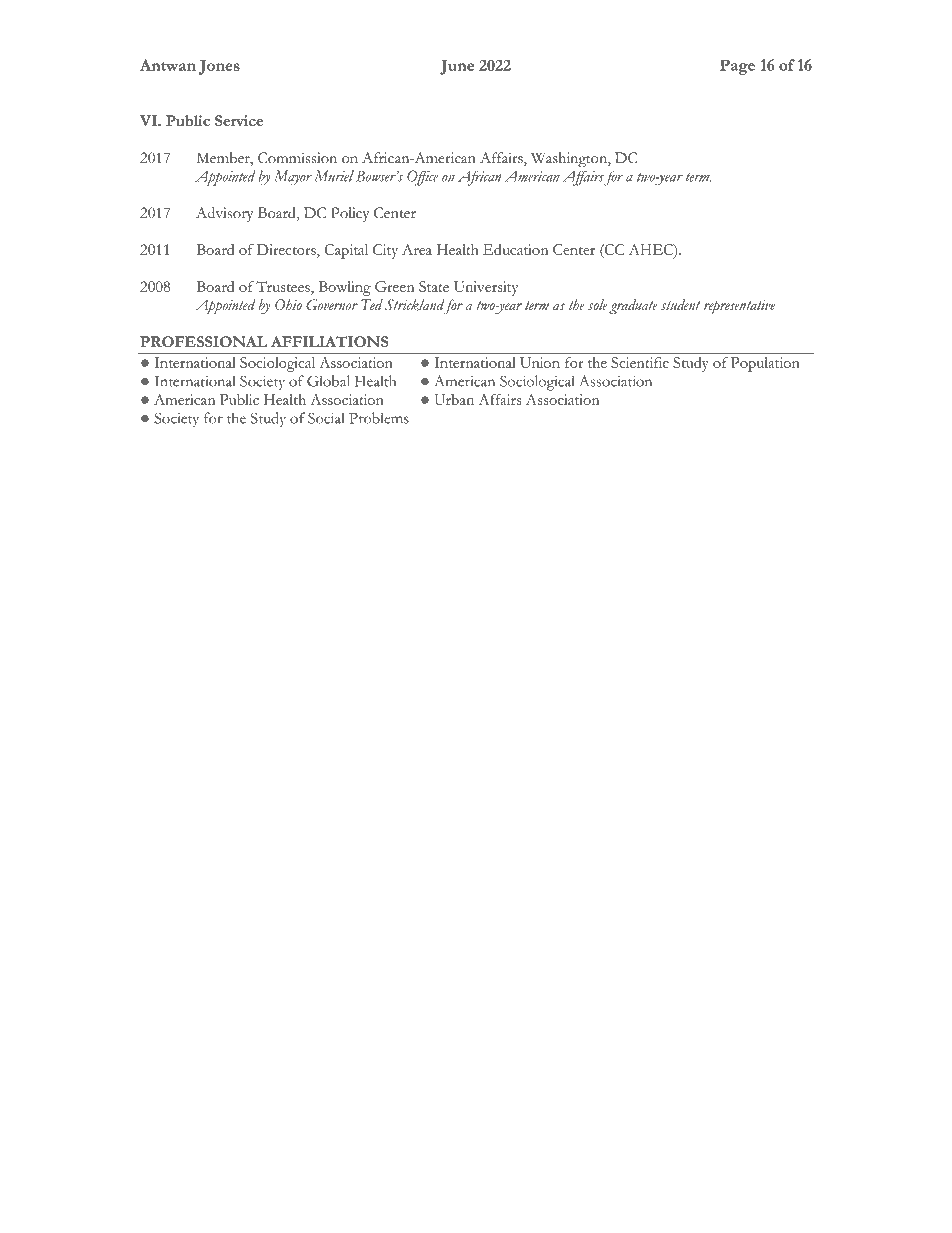  Describe the element at coordinates (219, 67) in the image. I see `Jones` at that location.
